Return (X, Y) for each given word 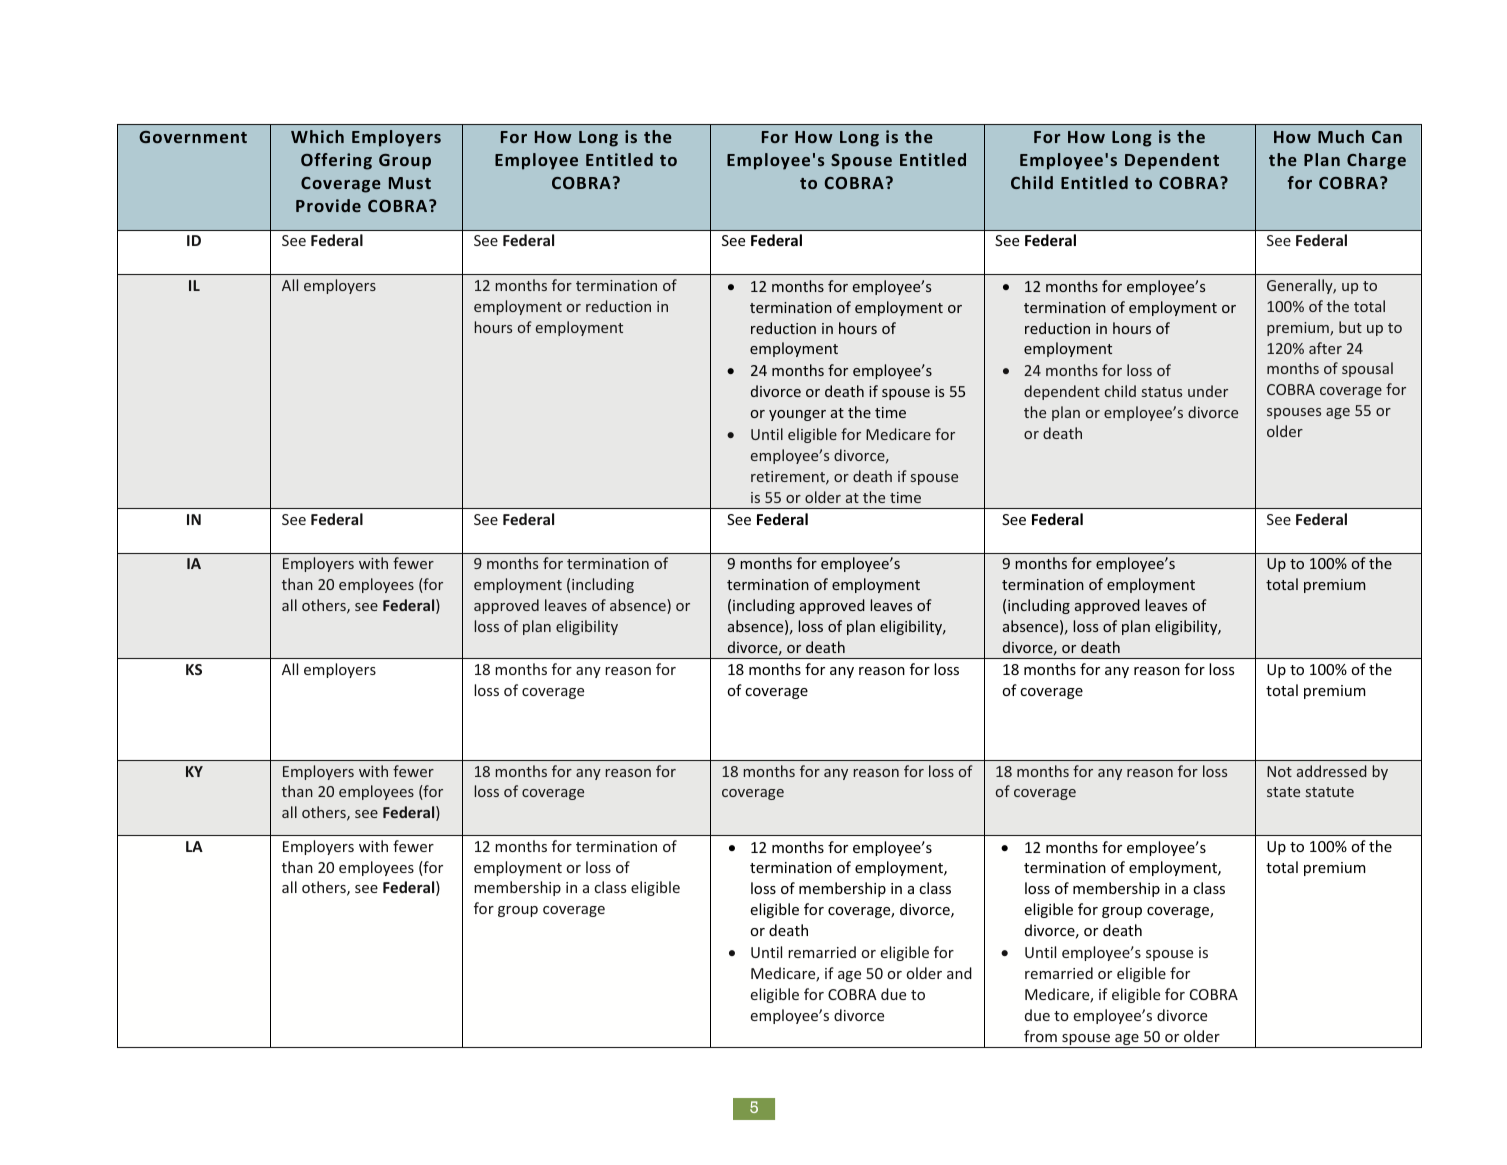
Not (1279, 771)
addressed (1332, 771)
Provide (328, 205)
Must (410, 183)
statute (1330, 792)
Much (1341, 136)
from (1040, 1036)
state (1283, 792)
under (1208, 391)
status (1162, 392)
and (959, 973)
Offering (336, 161)
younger (797, 415)
